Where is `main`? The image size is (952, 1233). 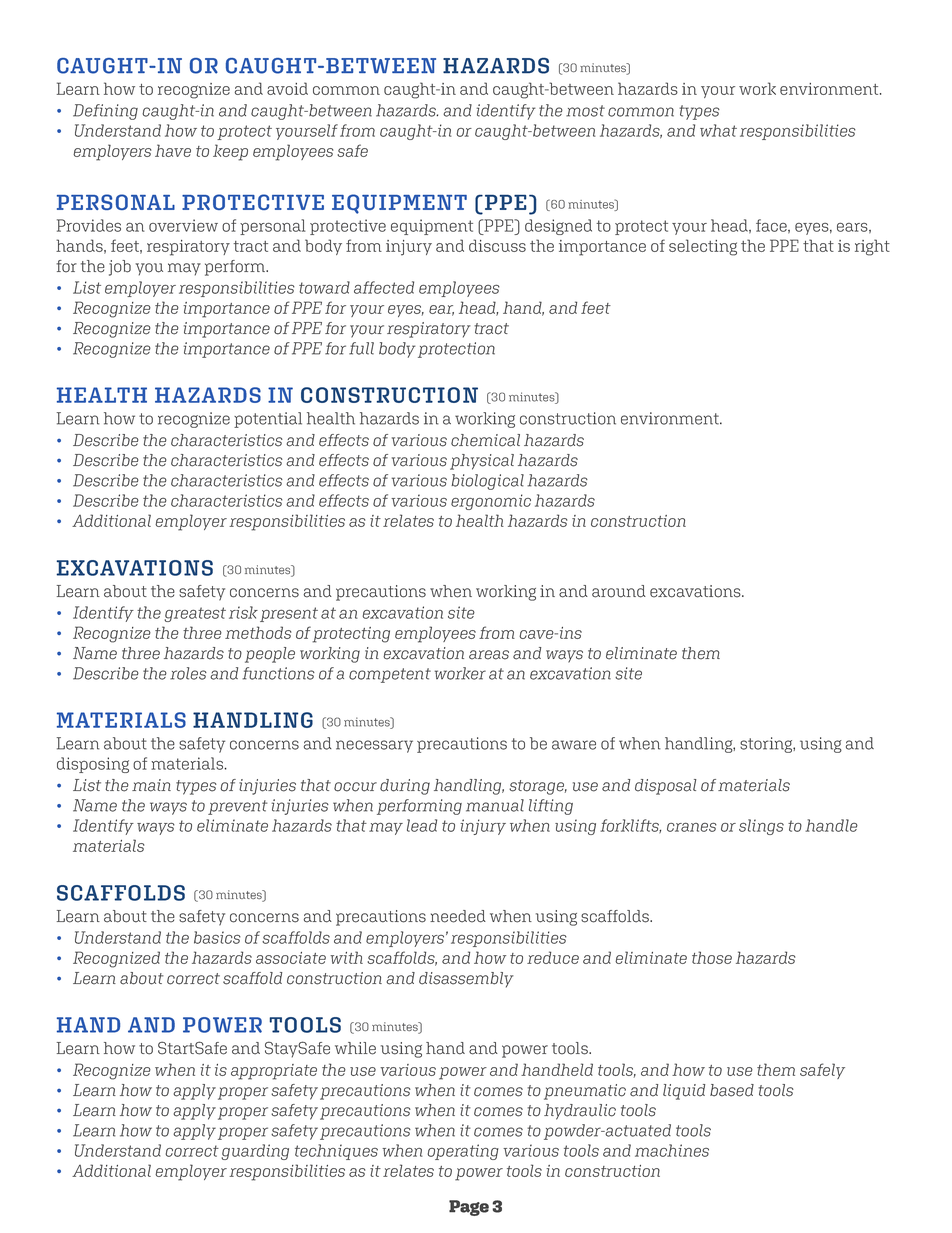 main is located at coordinates (151, 785).
